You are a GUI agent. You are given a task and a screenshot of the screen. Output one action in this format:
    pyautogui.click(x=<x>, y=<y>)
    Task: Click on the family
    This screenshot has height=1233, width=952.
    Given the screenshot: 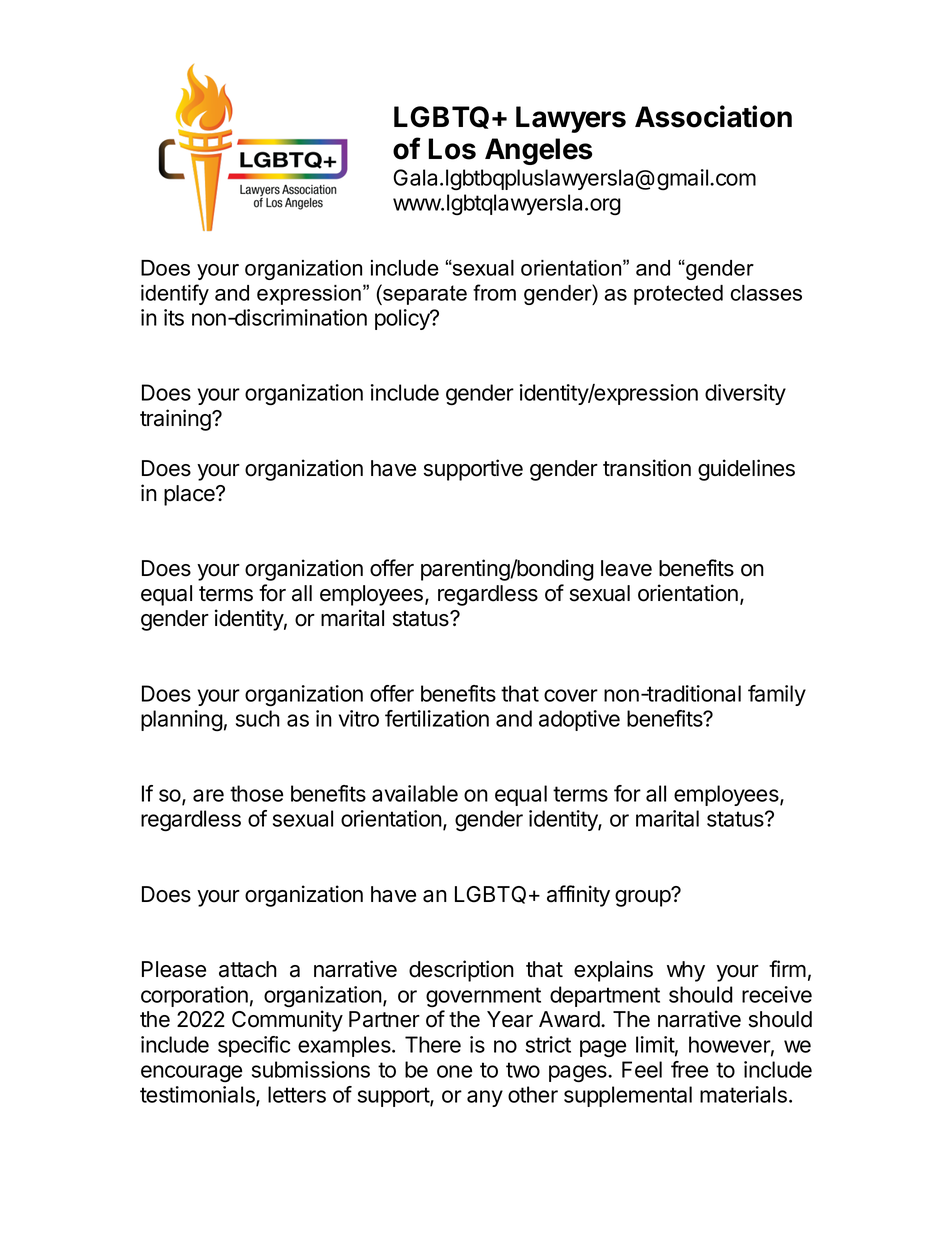 What is the action you would take?
    pyautogui.click(x=777, y=695)
